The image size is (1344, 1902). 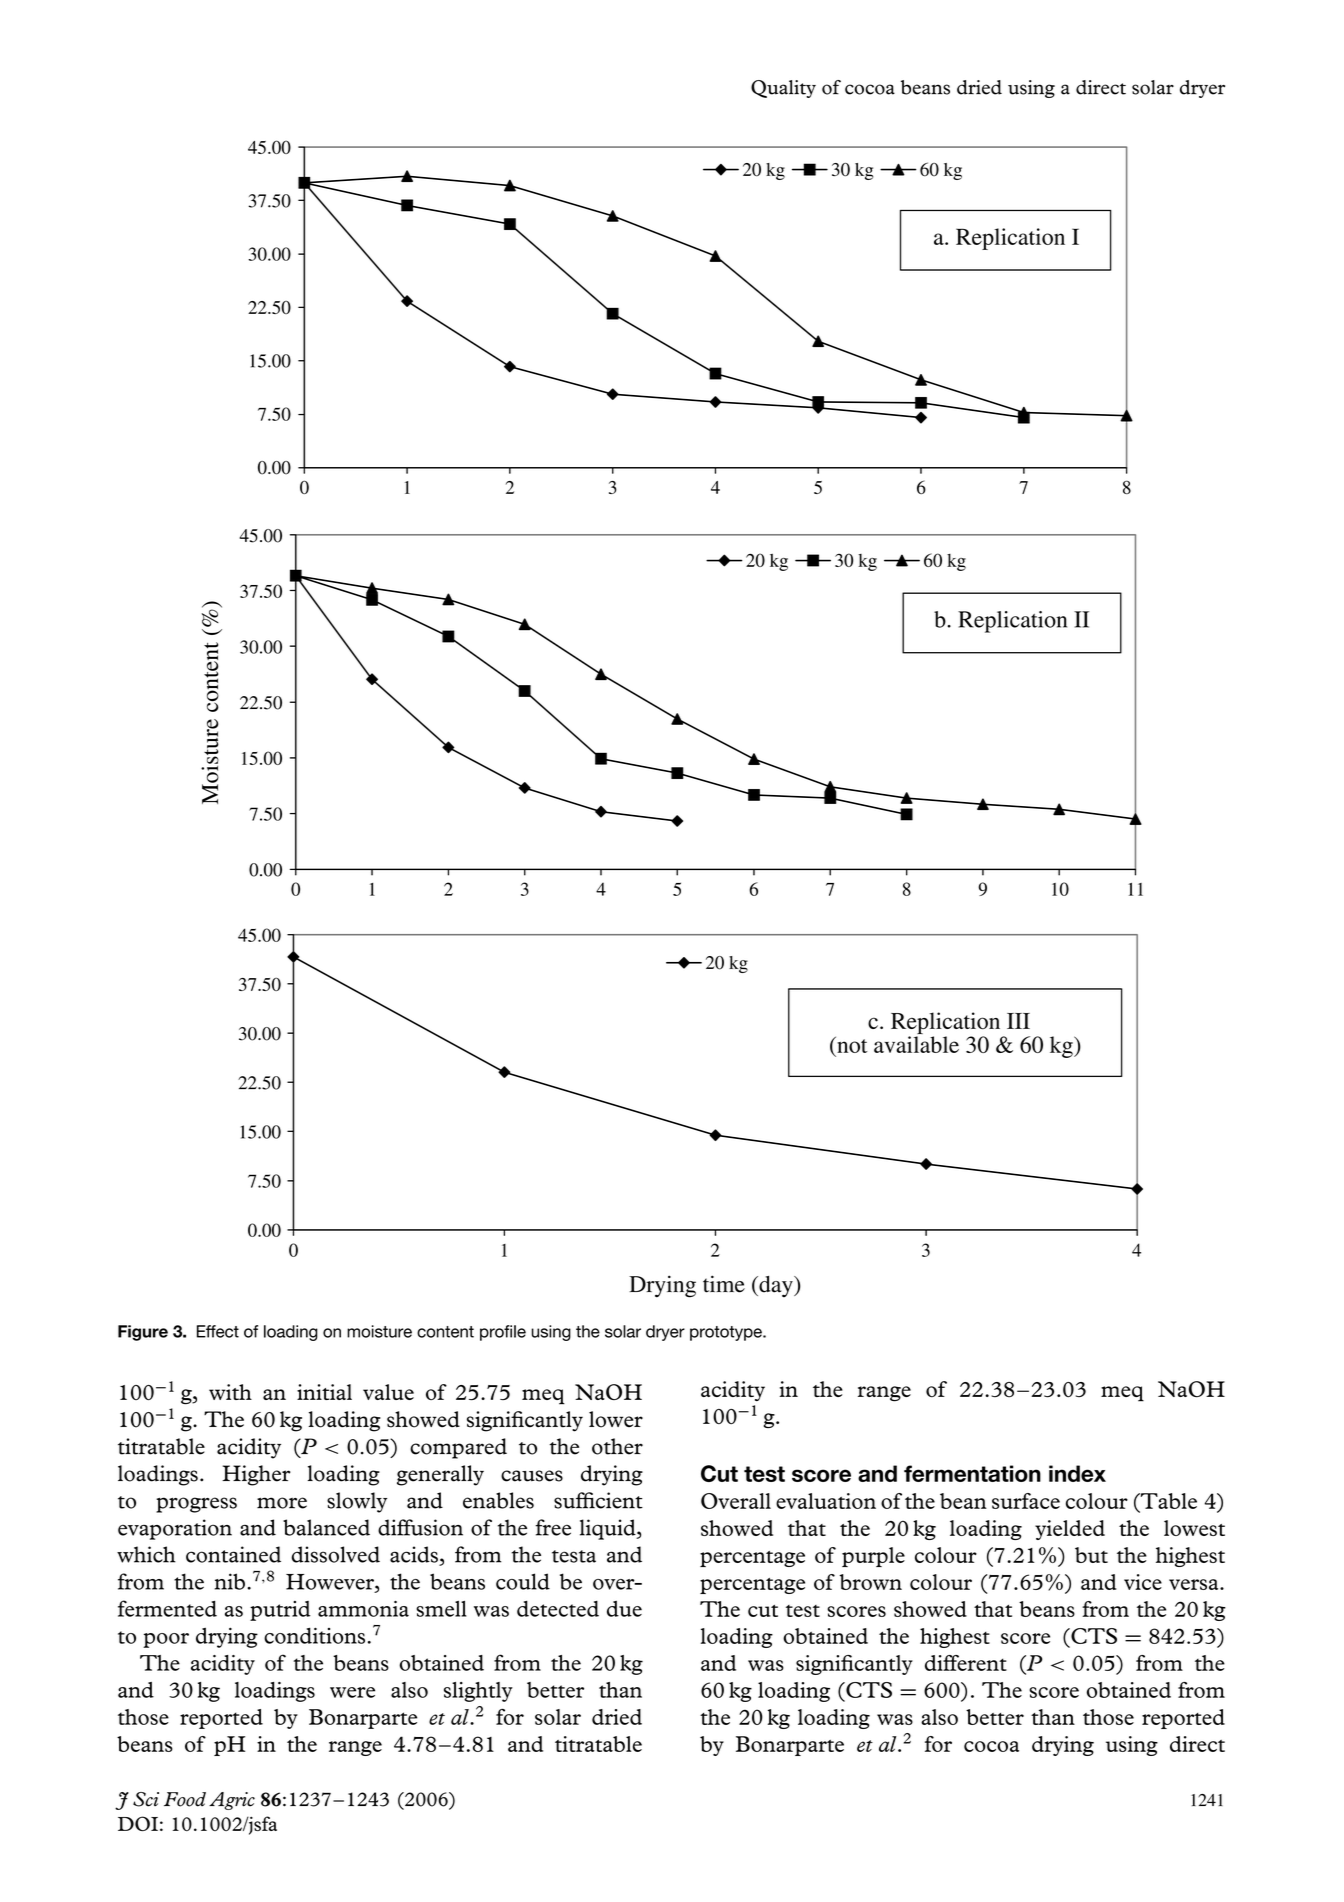 I want to click on Quality, so click(x=783, y=89).
